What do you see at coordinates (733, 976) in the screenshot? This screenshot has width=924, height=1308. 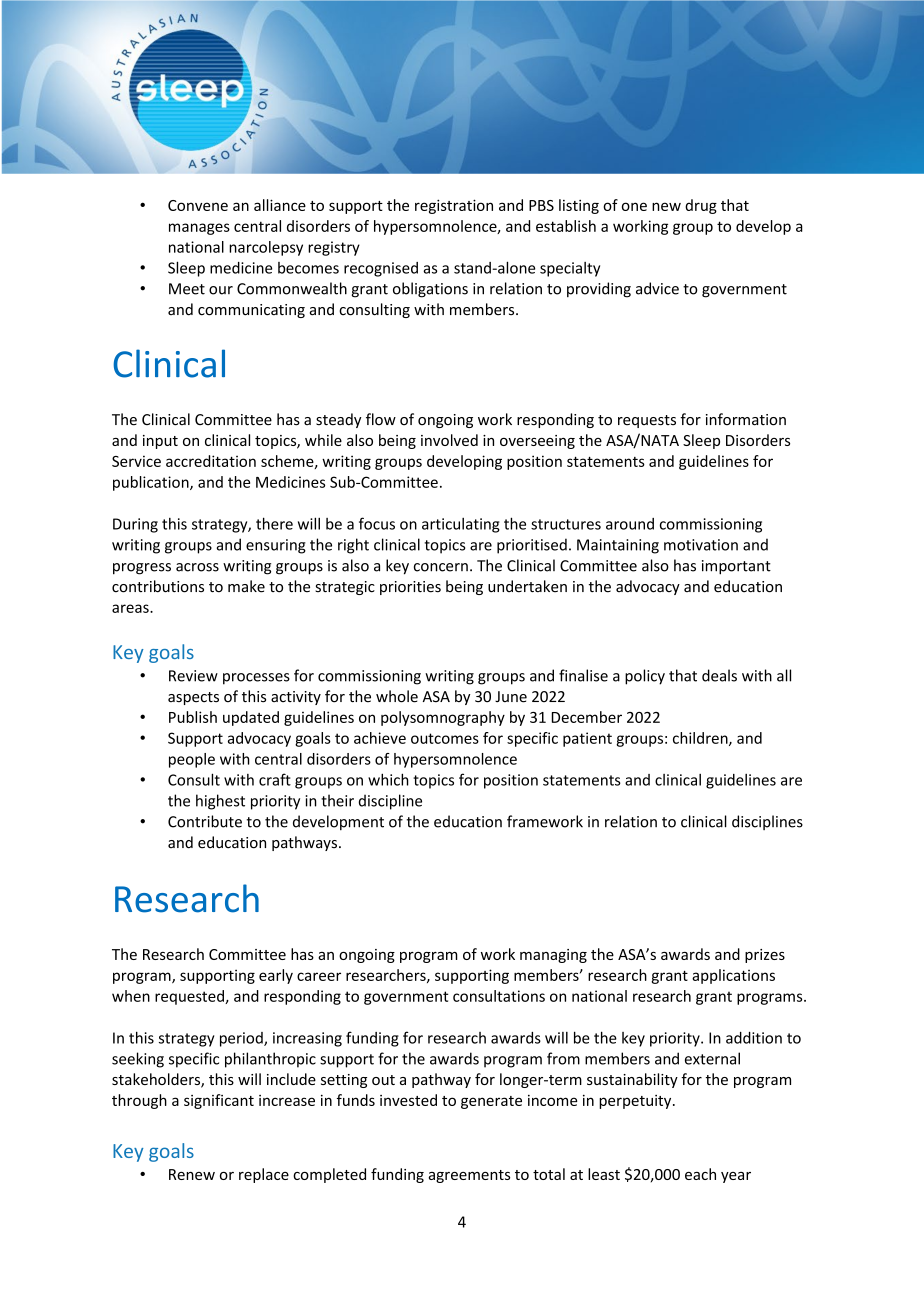 I see `applications` at bounding box center [733, 976].
